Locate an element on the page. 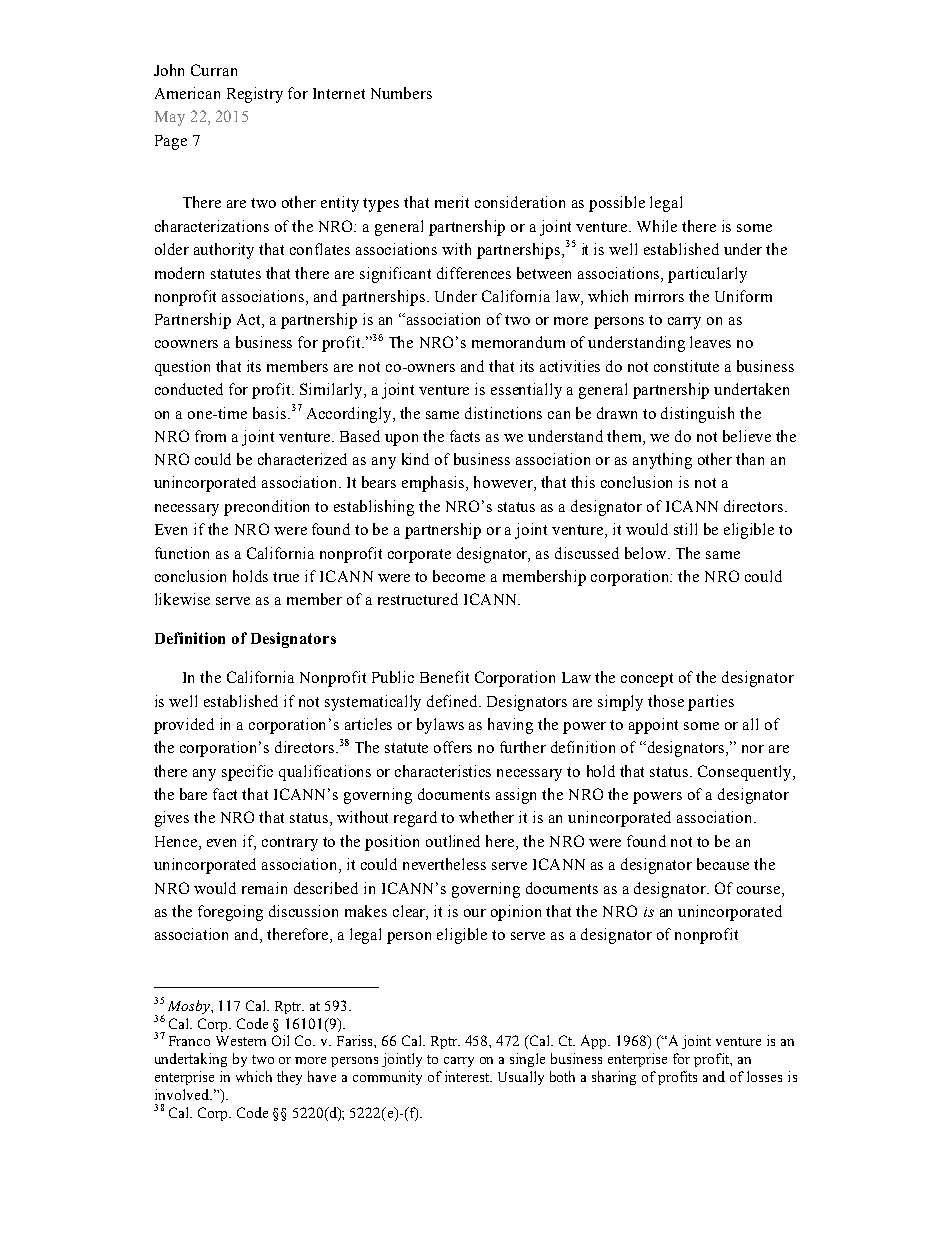 This image has width=952, height=1233. true is located at coordinates (286, 577).
